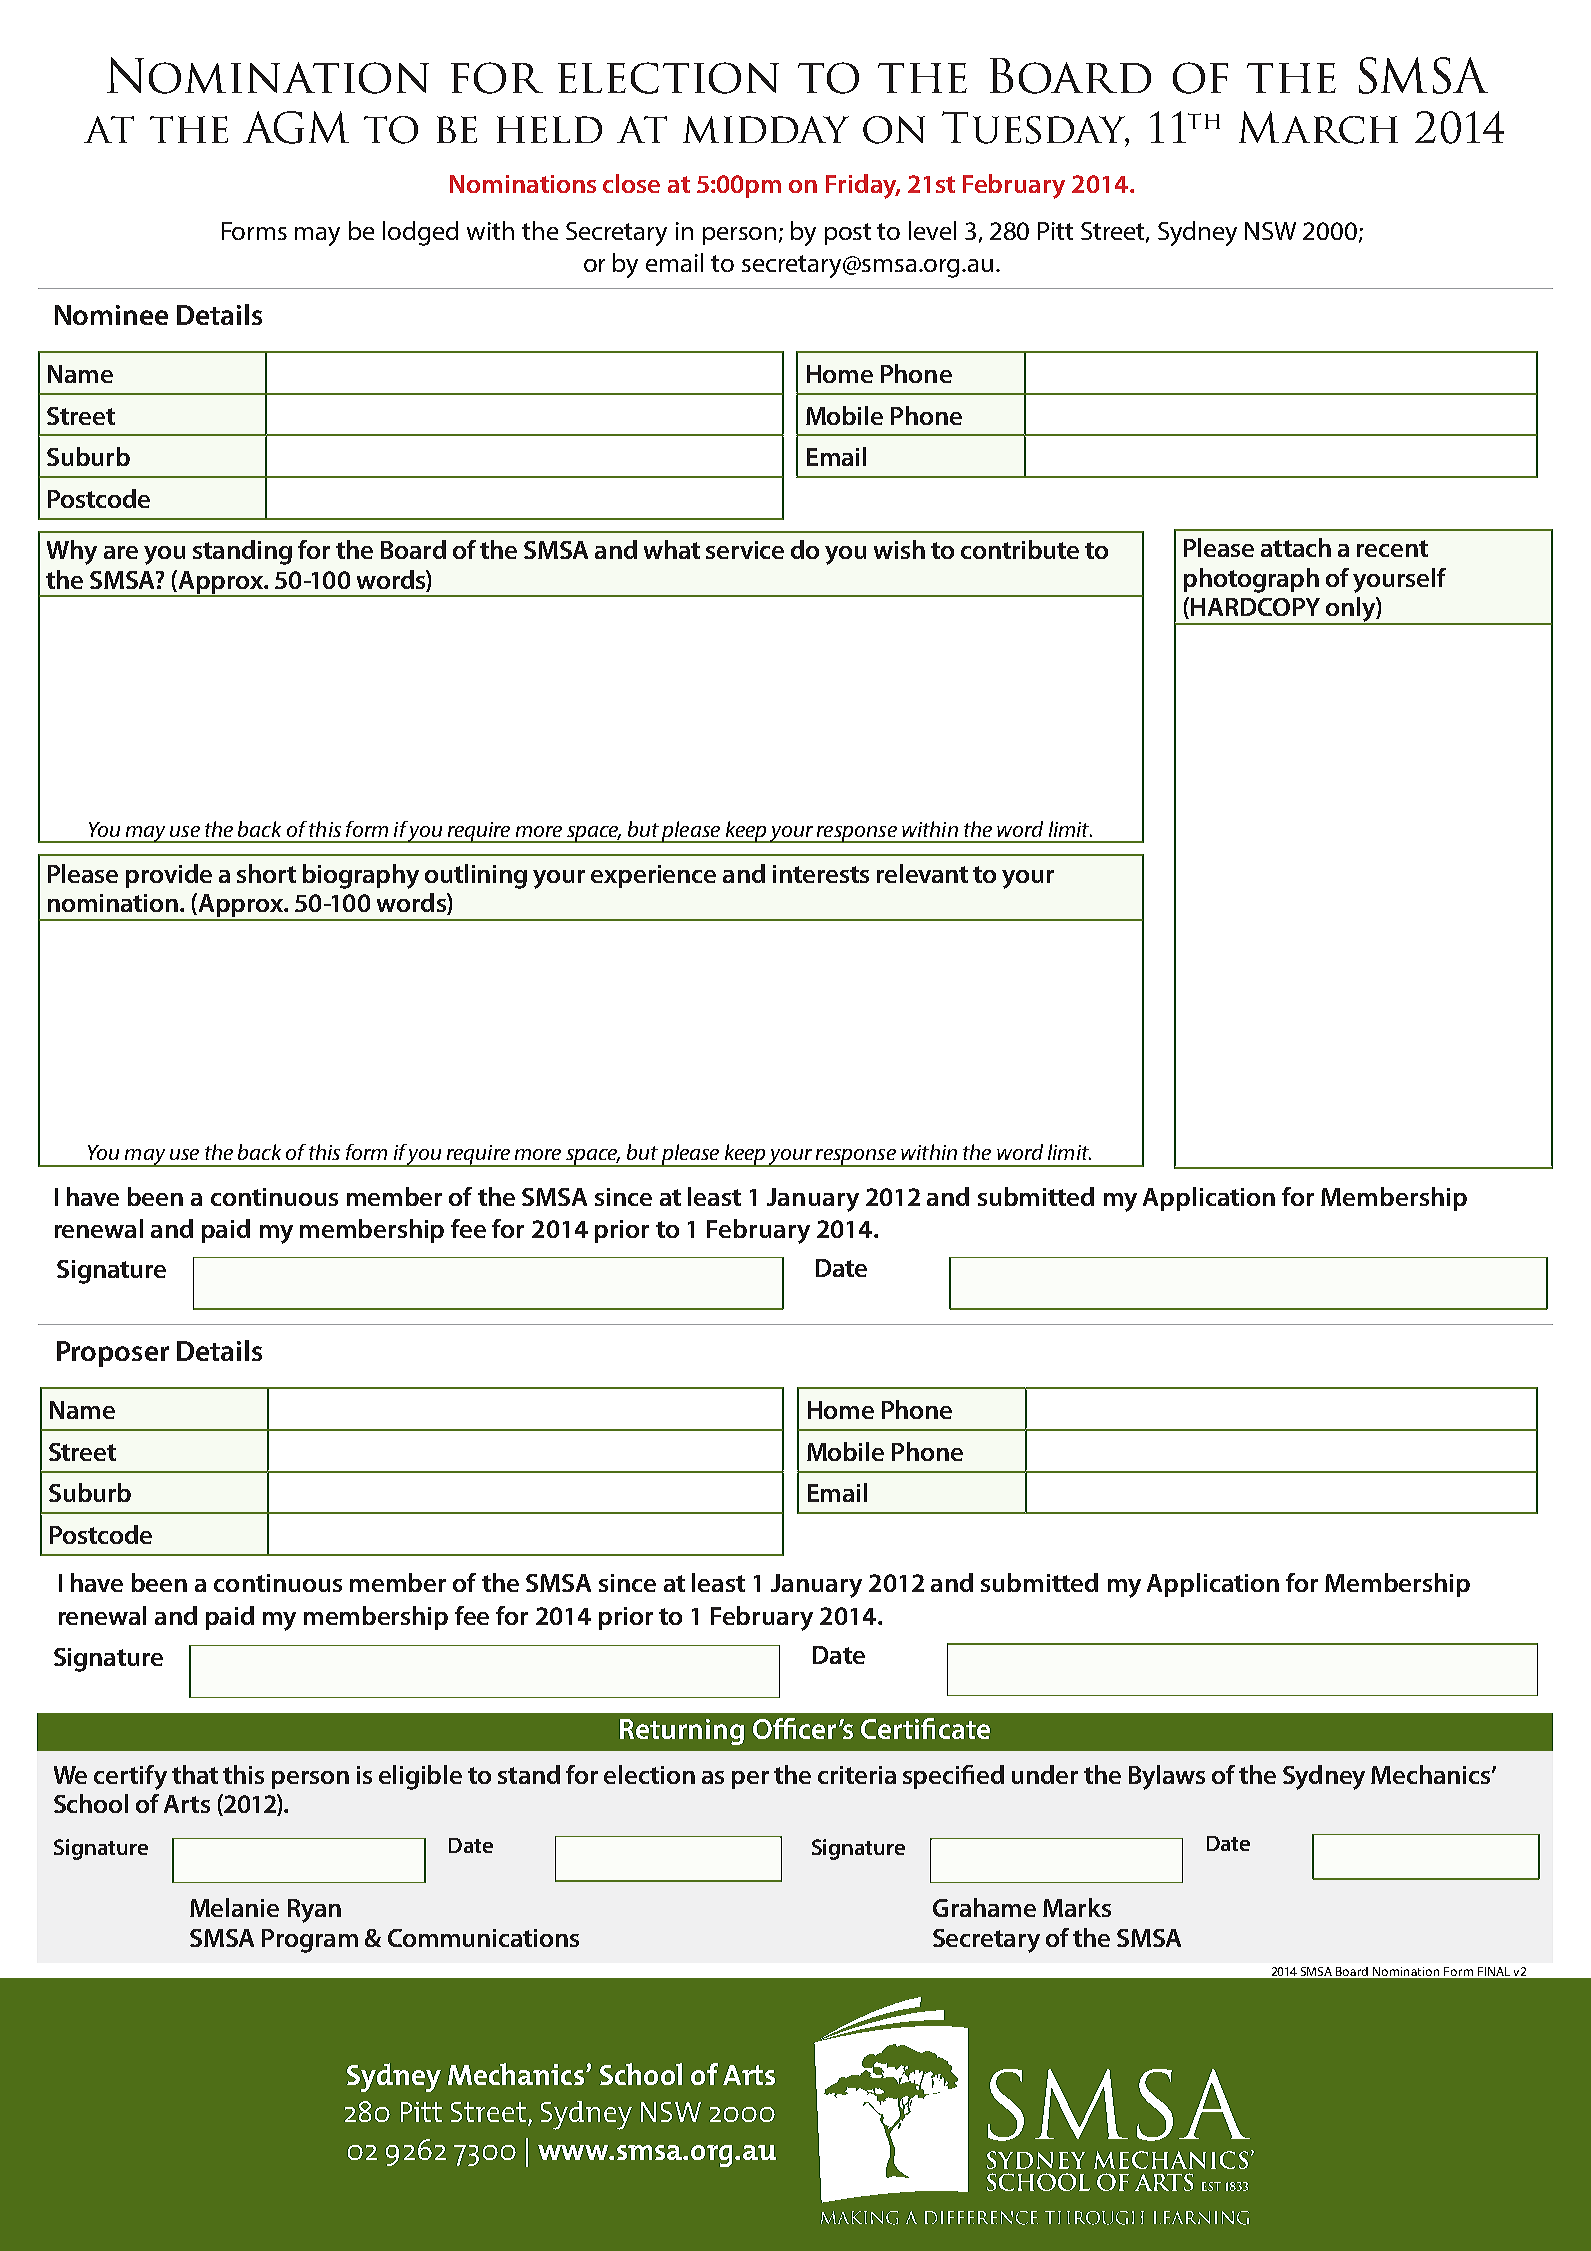  Describe the element at coordinates (1318, 127) in the page. I see `March` at that location.
